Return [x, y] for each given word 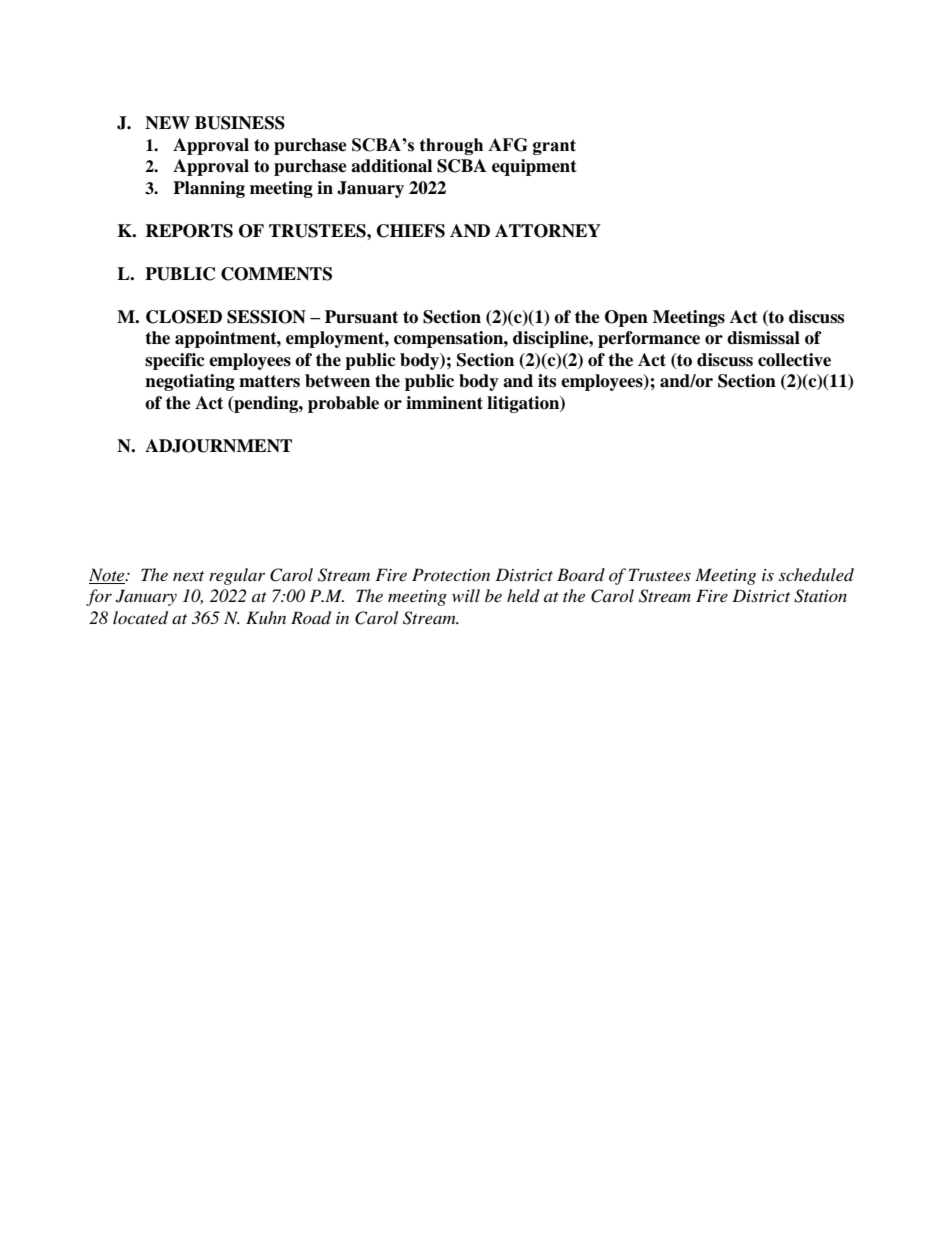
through [451, 146]
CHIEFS [411, 231]
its [547, 381]
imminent [444, 403]
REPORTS [189, 231]
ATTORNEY [548, 231]
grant [554, 147]
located [140, 618]
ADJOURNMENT [218, 446]
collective [794, 360]
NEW [167, 123]
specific [175, 361]
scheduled [816, 574]
